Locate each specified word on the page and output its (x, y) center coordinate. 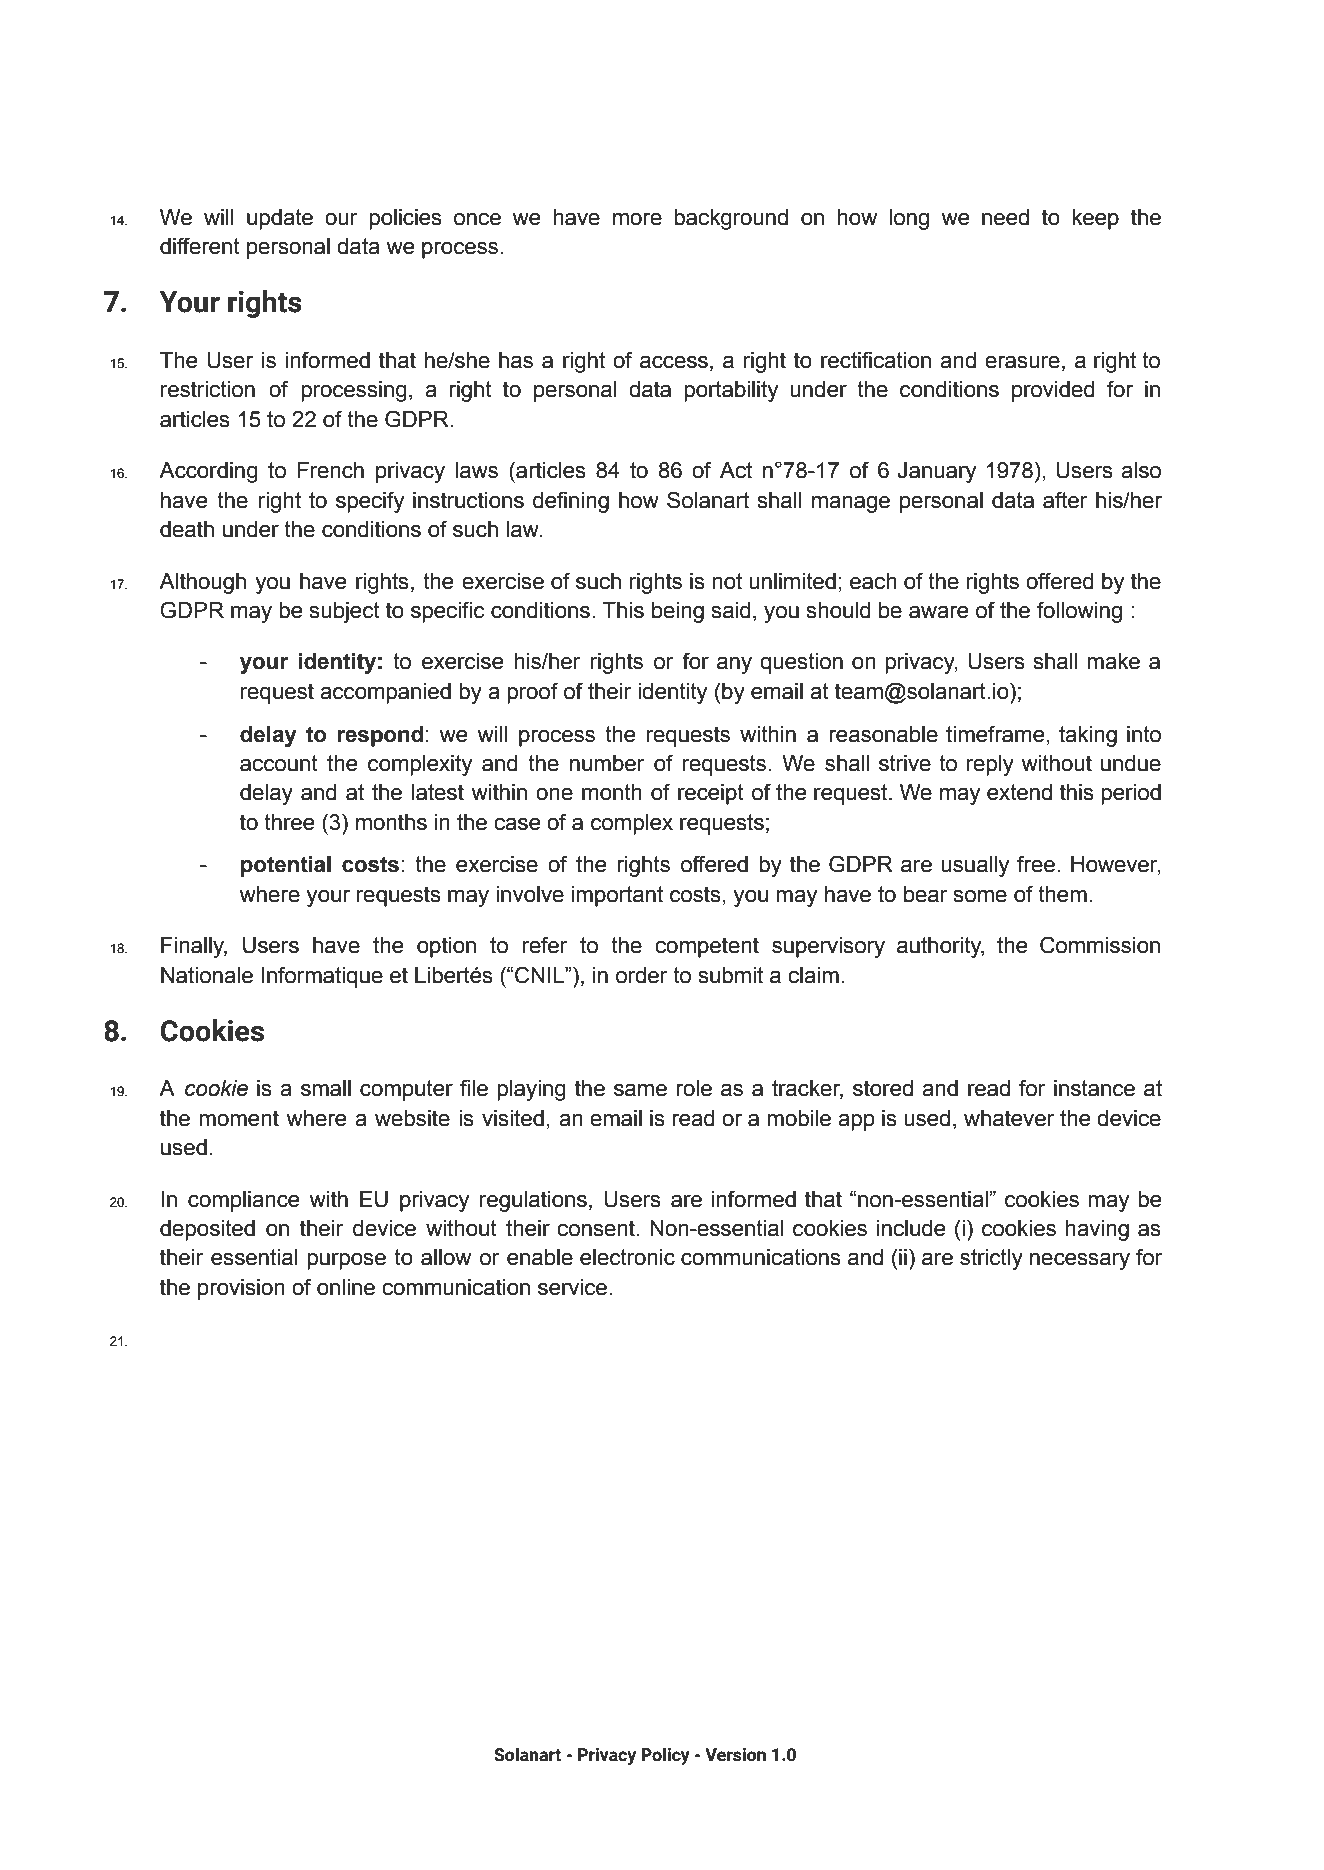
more (637, 219)
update (280, 219)
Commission (1100, 945)
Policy (665, 1756)
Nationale (207, 975)
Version (735, 1755)
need (1005, 217)
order (642, 975)
